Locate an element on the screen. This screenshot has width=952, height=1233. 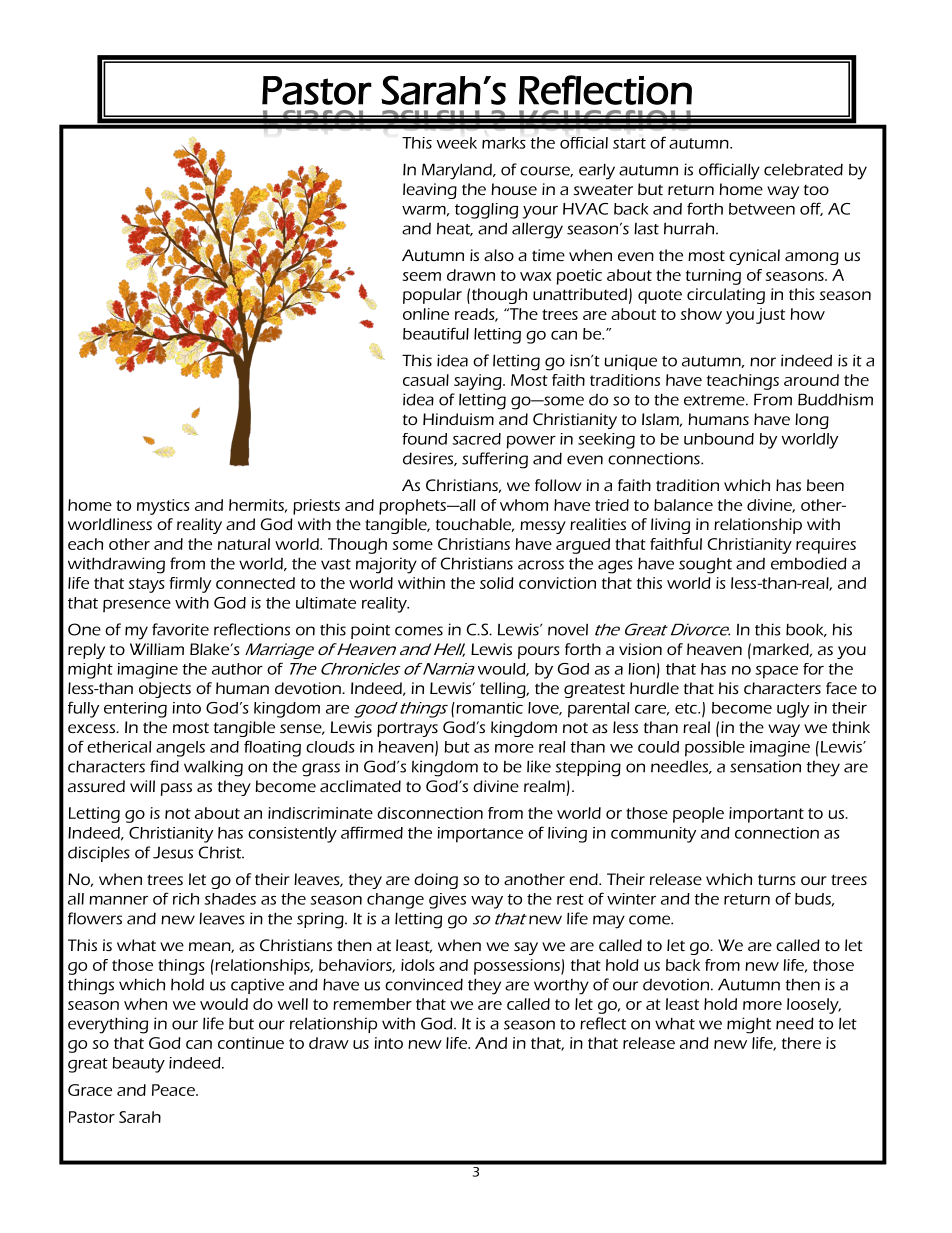
casual is located at coordinates (426, 380).
